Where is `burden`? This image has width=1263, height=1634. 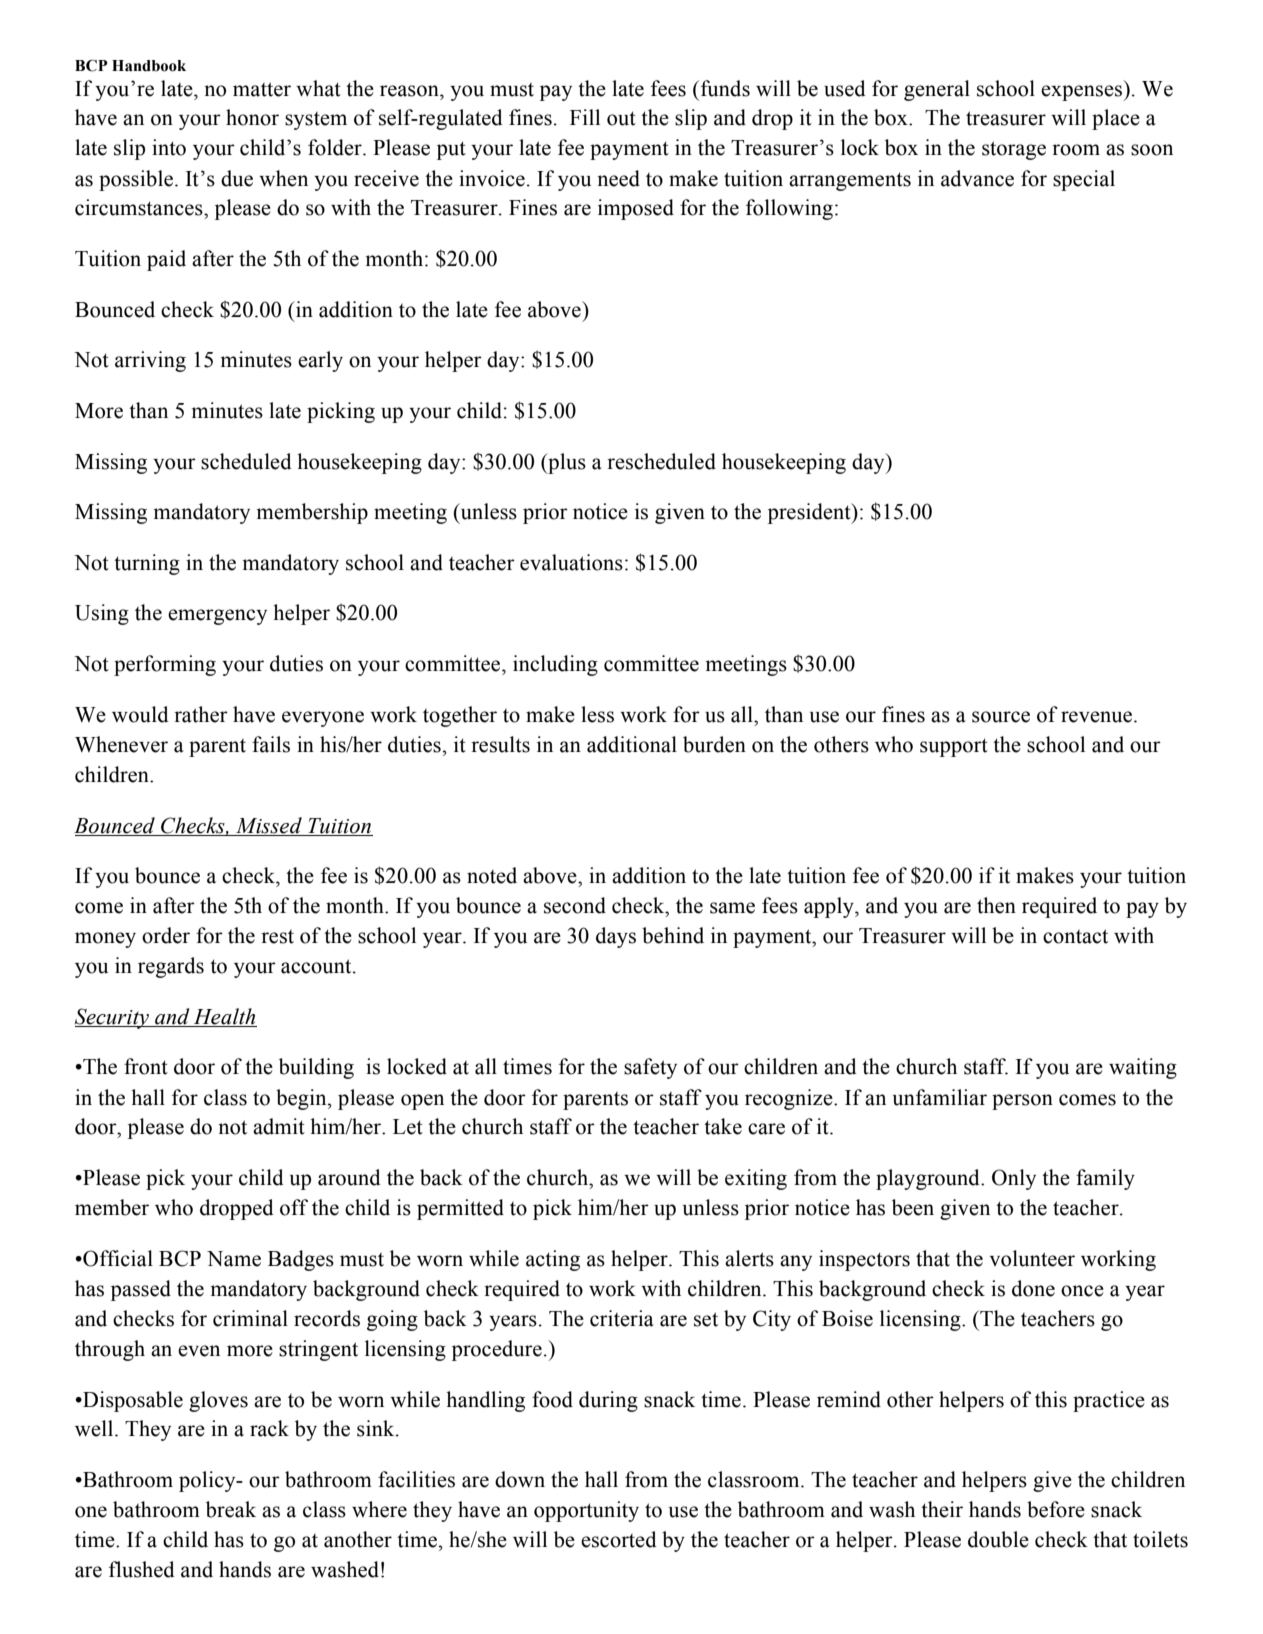 burden is located at coordinates (714, 744).
